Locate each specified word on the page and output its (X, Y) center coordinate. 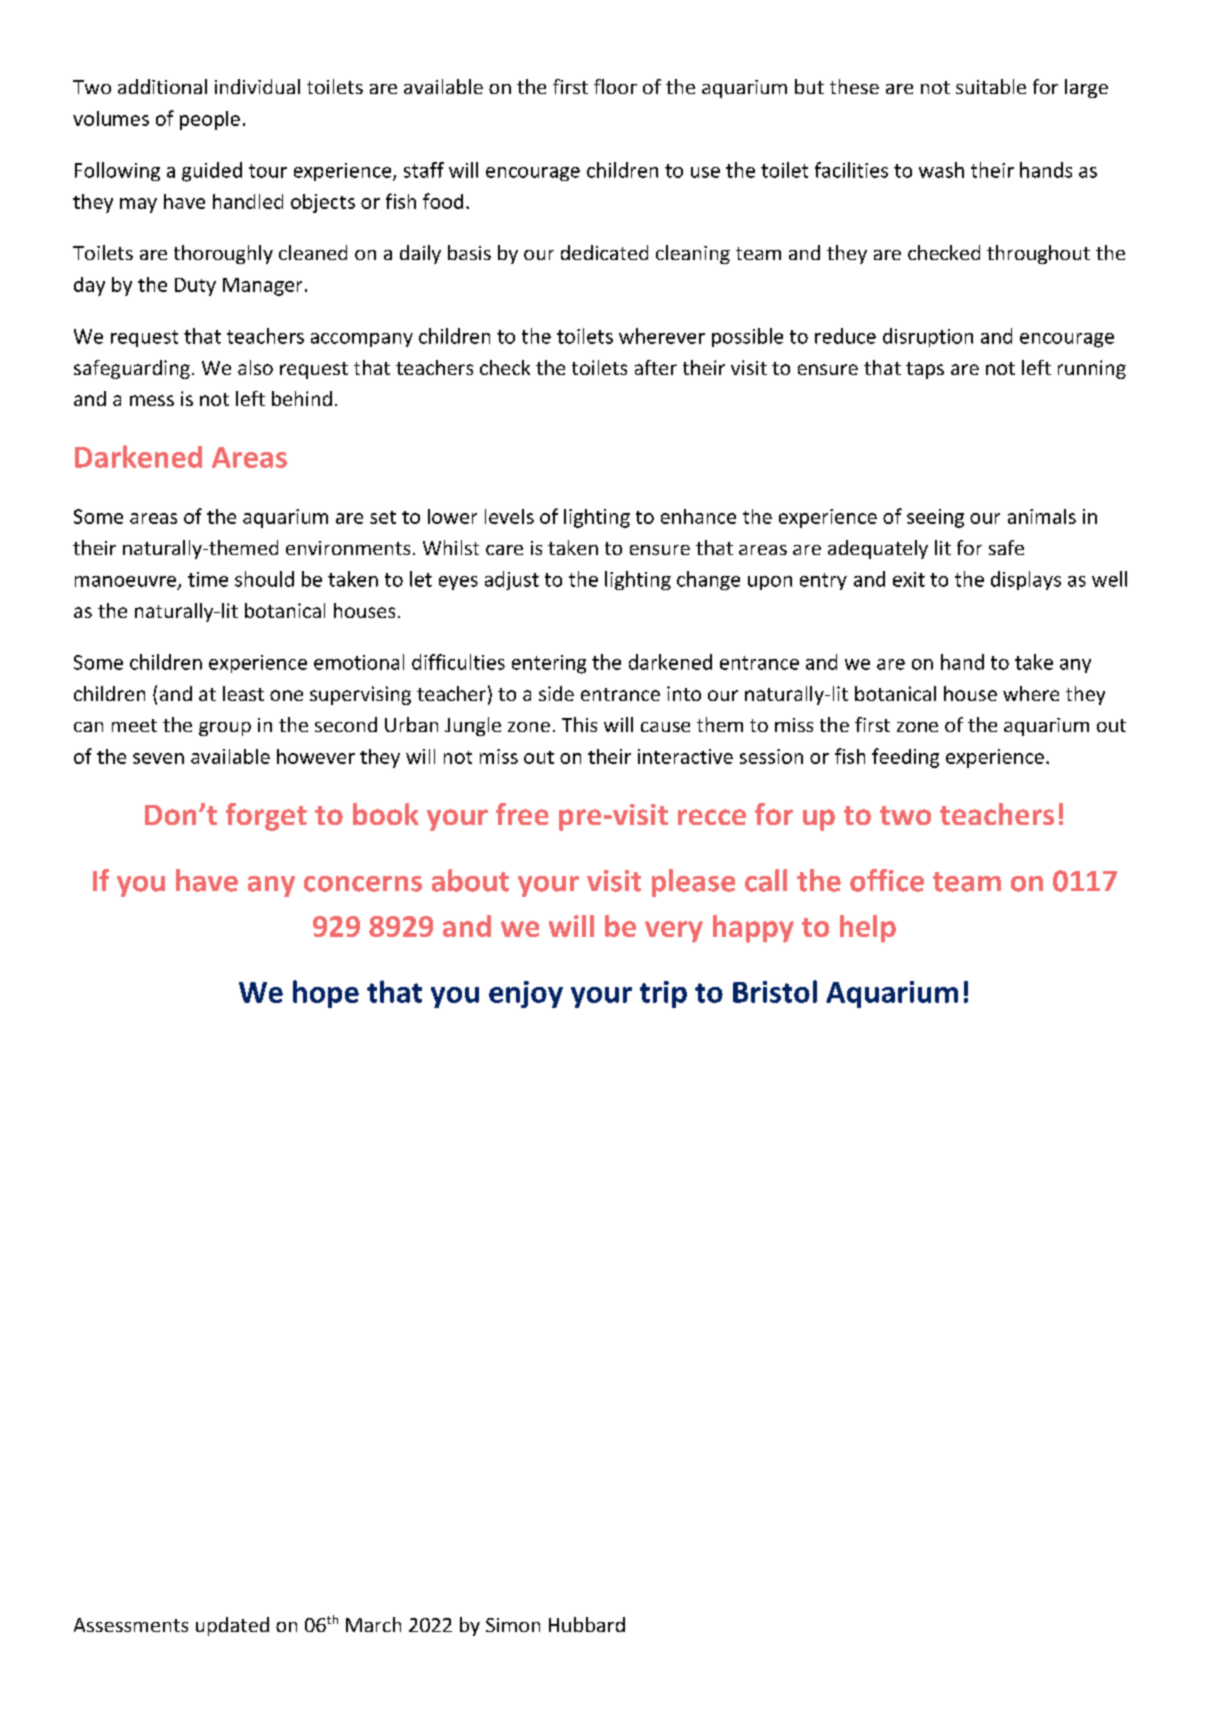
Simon (513, 1625)
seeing (935, 518)
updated (232, 1626)
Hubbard (587, 1624)
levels (509, 516)
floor (615, 86)
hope (326, 994)
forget (266, 817)
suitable (991, 86)
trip (663, 994)
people (210, 120)
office (887, 880)
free (522, 814)
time (208, 579)
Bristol (775, 991)
